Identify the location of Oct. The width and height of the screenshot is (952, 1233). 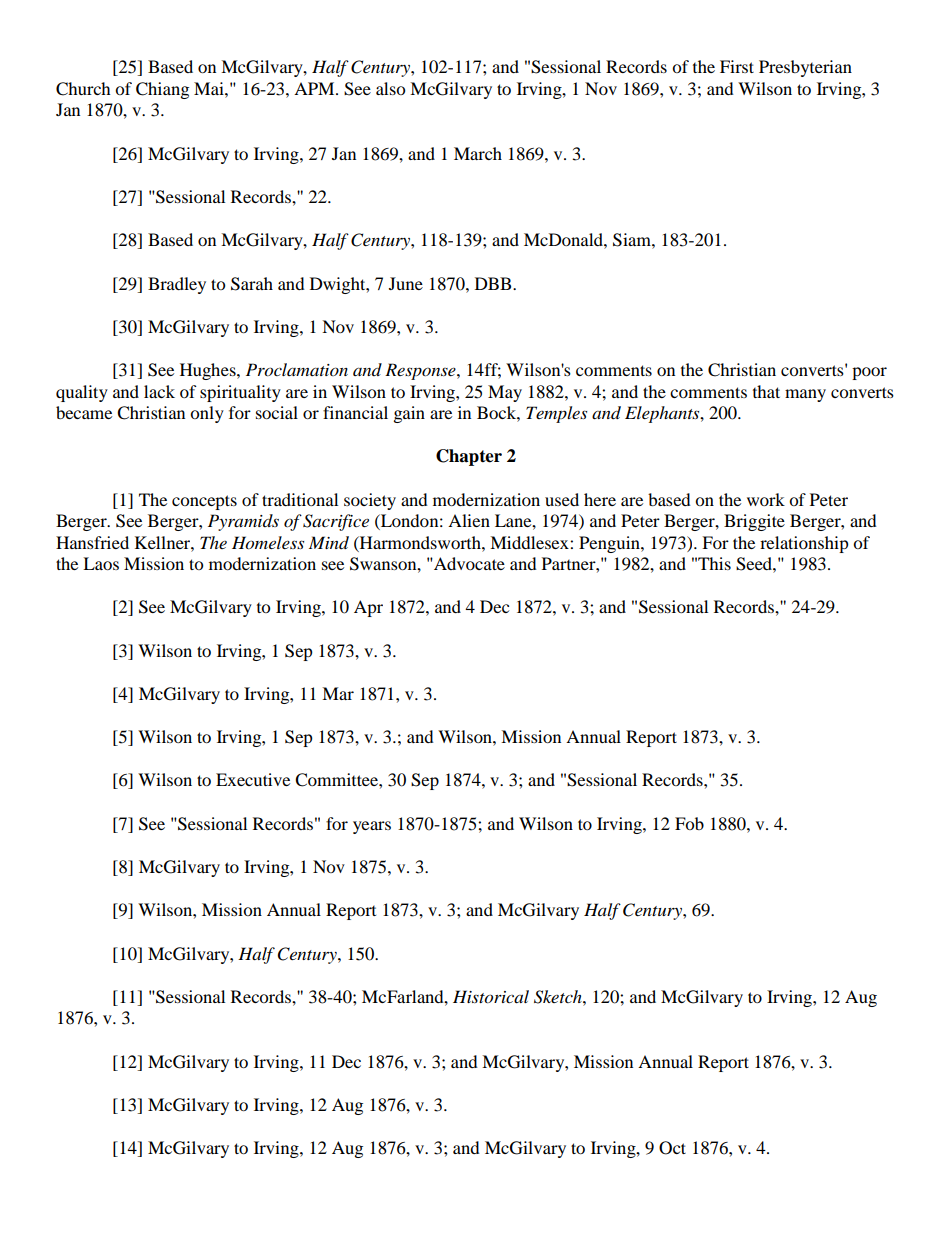
(672, 1148).
